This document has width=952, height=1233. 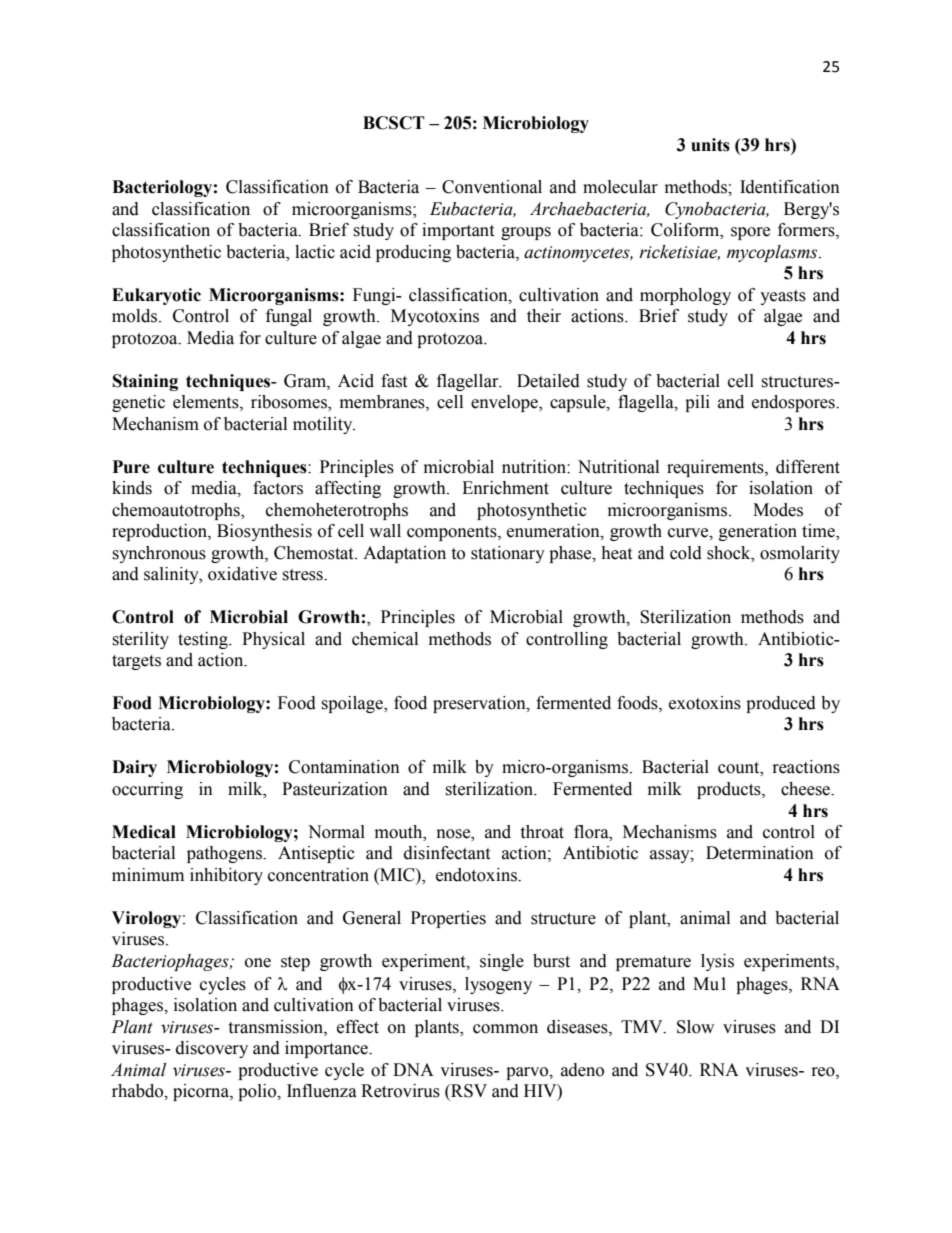 I want to click on Conventional, so click(x=492, y=187).
